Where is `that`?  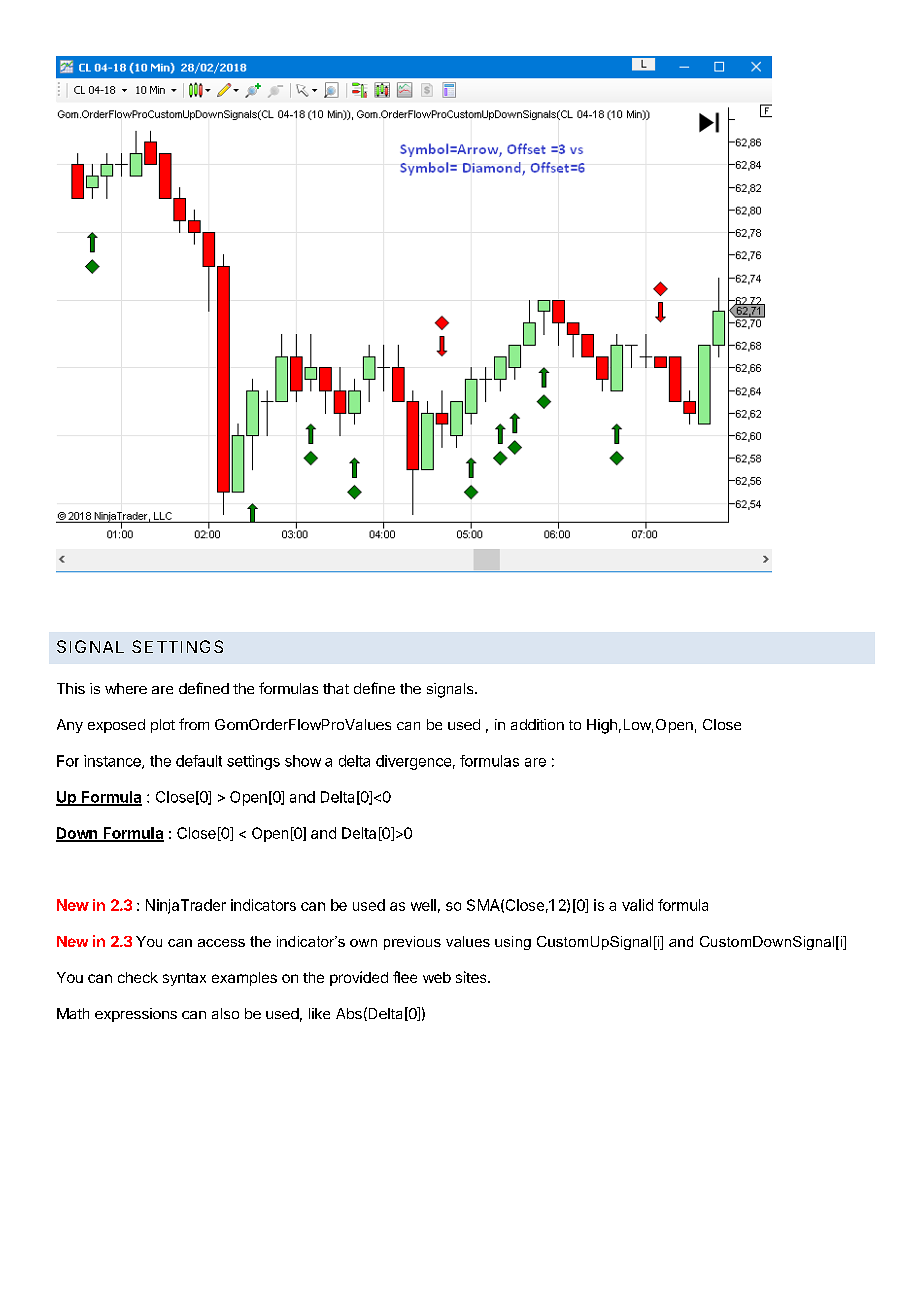
that is located at coordinates (336, 688).
